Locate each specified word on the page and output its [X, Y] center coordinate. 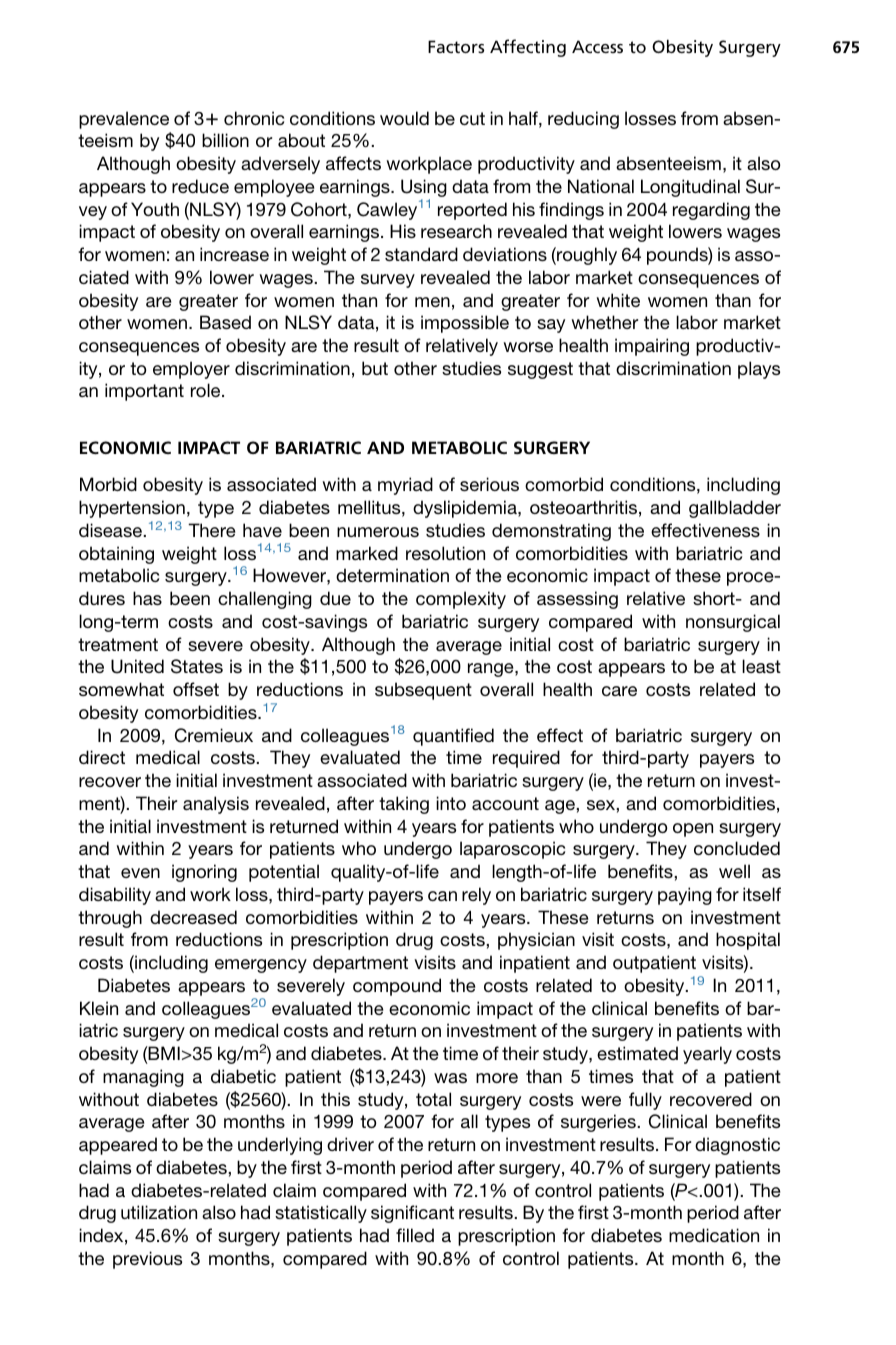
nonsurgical [733, 623]
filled [415, 1235]
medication [714, 1235]
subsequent [423, 691]
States [197, 666]
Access [597, 46]
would [404, 118]
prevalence [124, 120]
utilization [159, 1212]
